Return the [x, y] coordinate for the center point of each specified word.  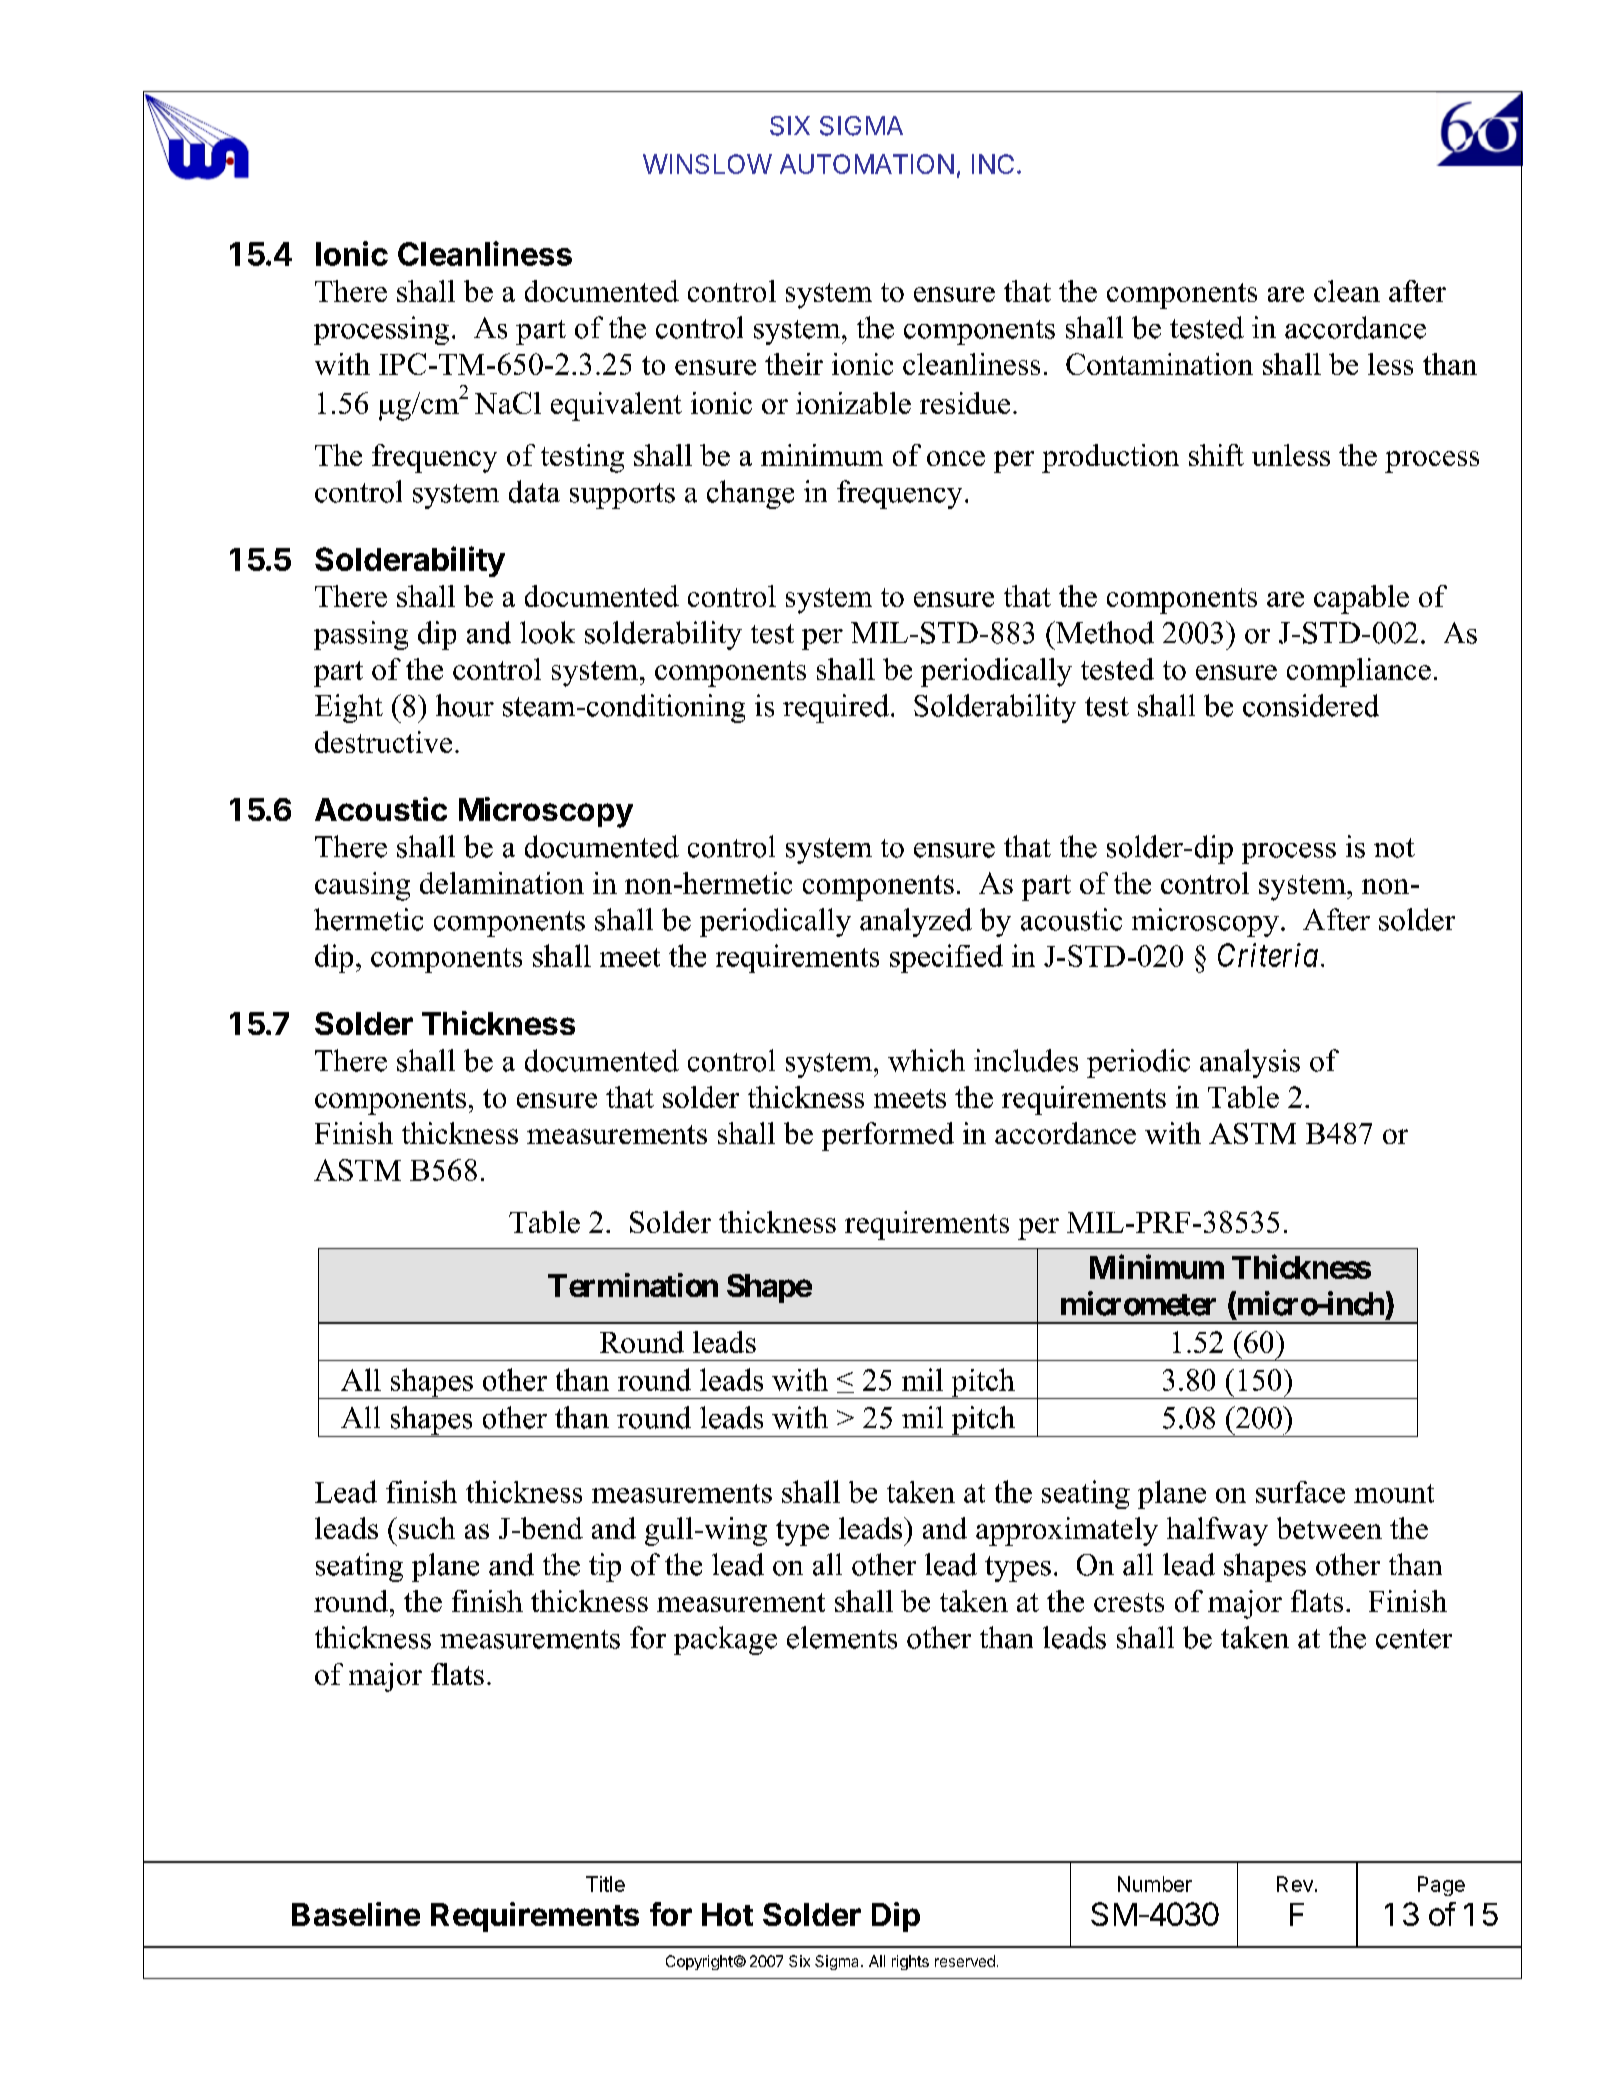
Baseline [356, 1914]
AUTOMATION [867, 164]
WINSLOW [707, 164]
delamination [502, 883]
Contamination [1159, 364]
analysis [1250, 1063]
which [926, 1060]
